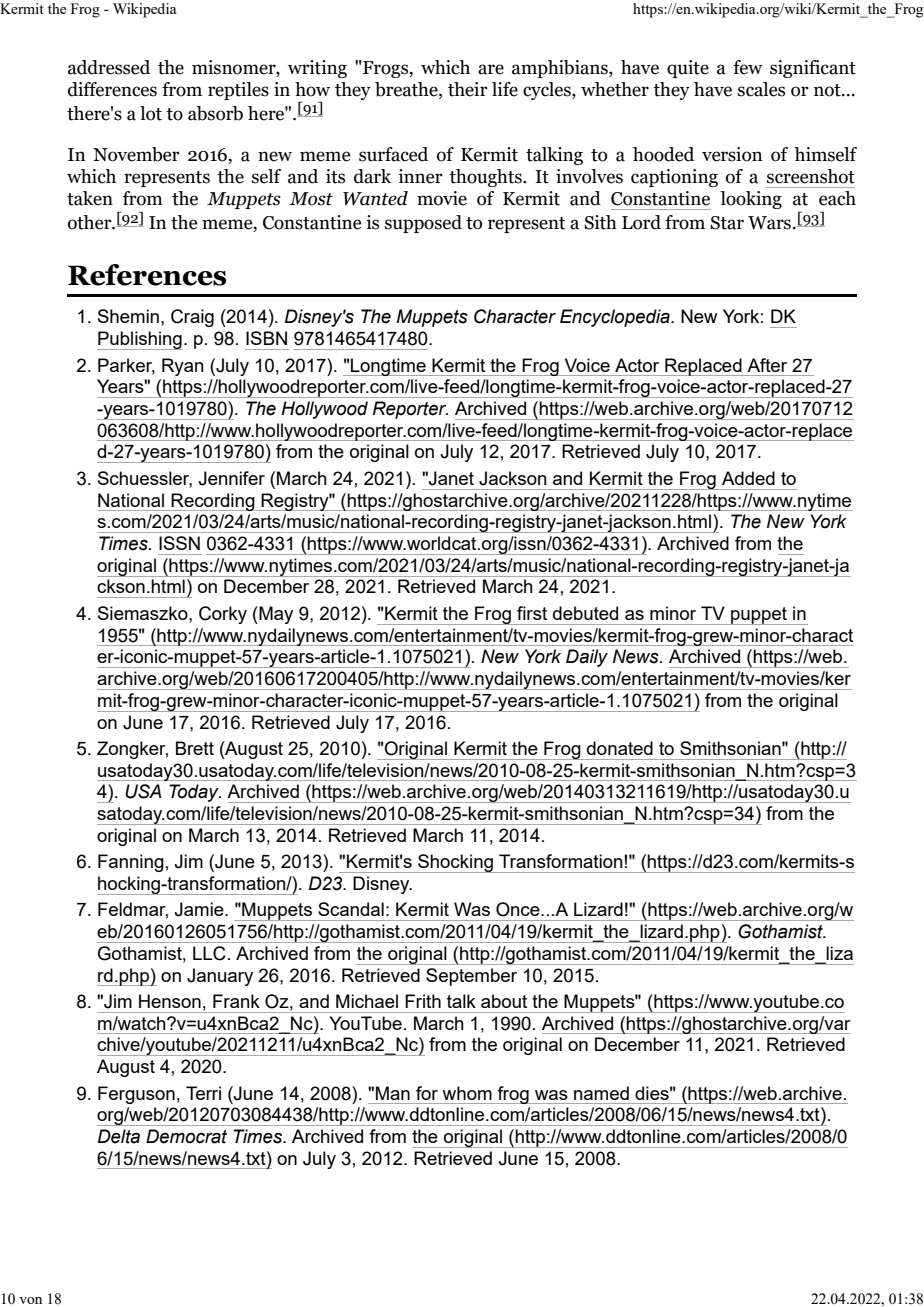 The height and width of the screenshot is (1307, 924). I want to click on Scandal, so click(351, 909).
